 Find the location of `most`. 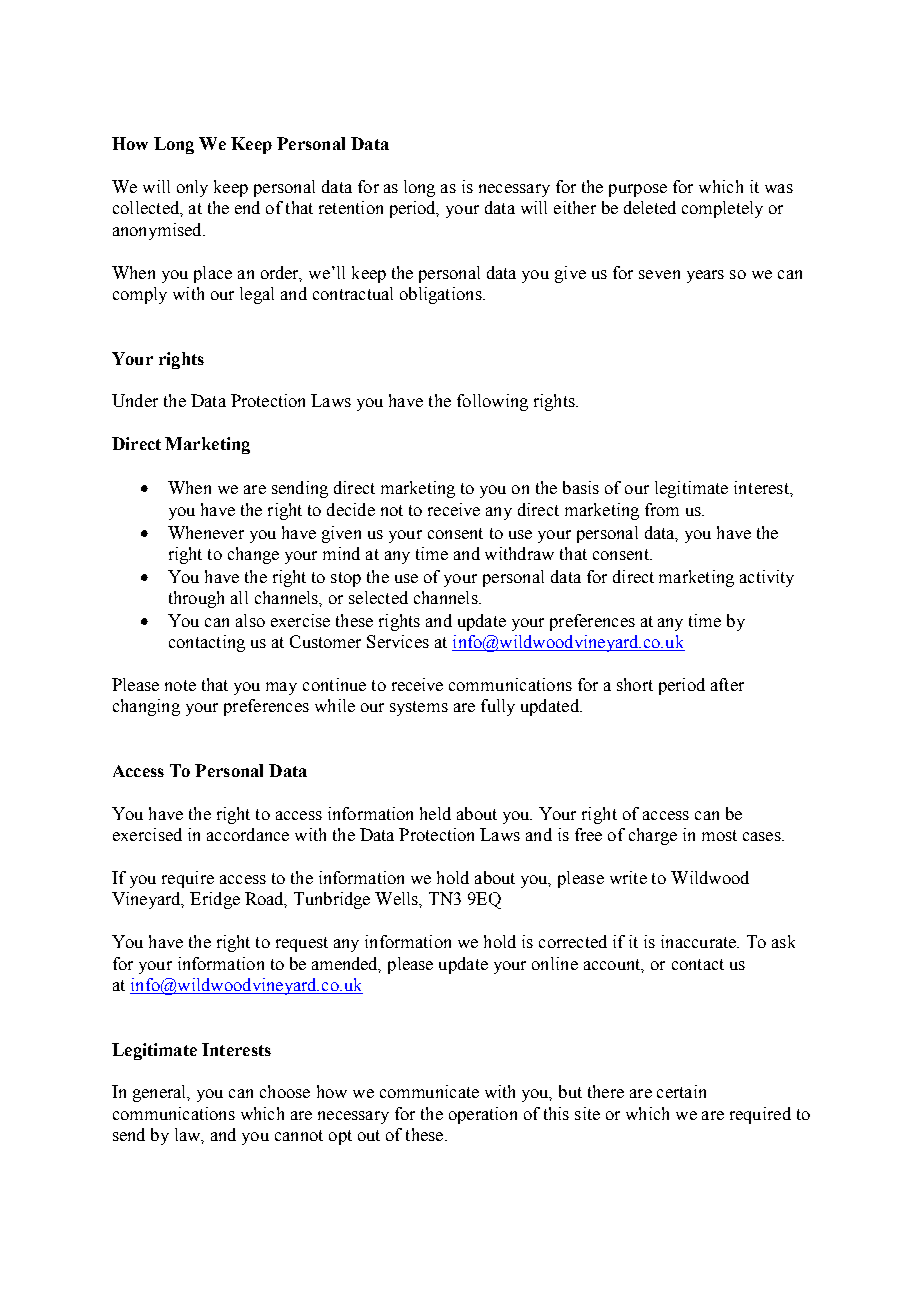

most is located at coordinates (719, 835).
